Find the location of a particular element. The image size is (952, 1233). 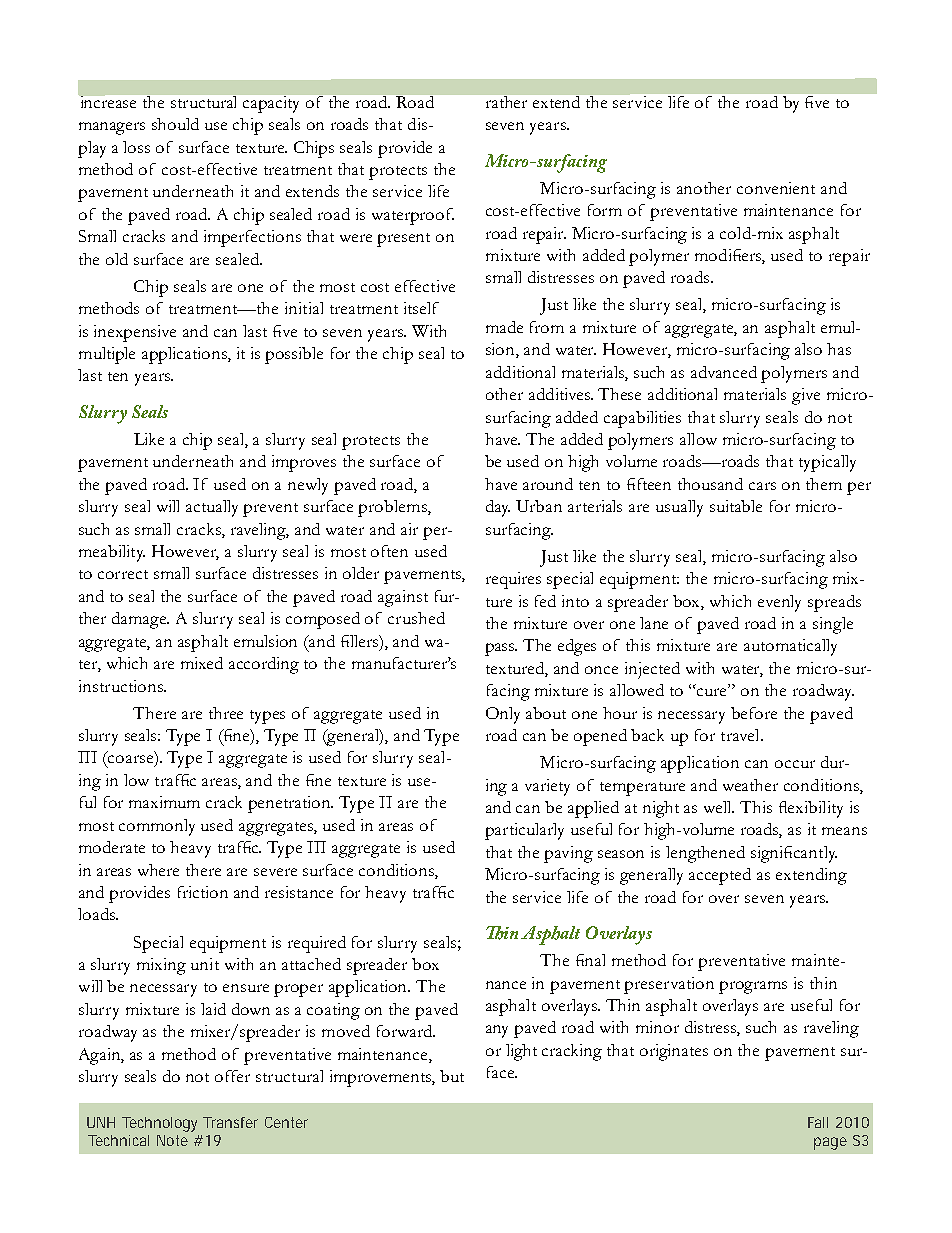

Technology is located at coordinates (159, 1124).
